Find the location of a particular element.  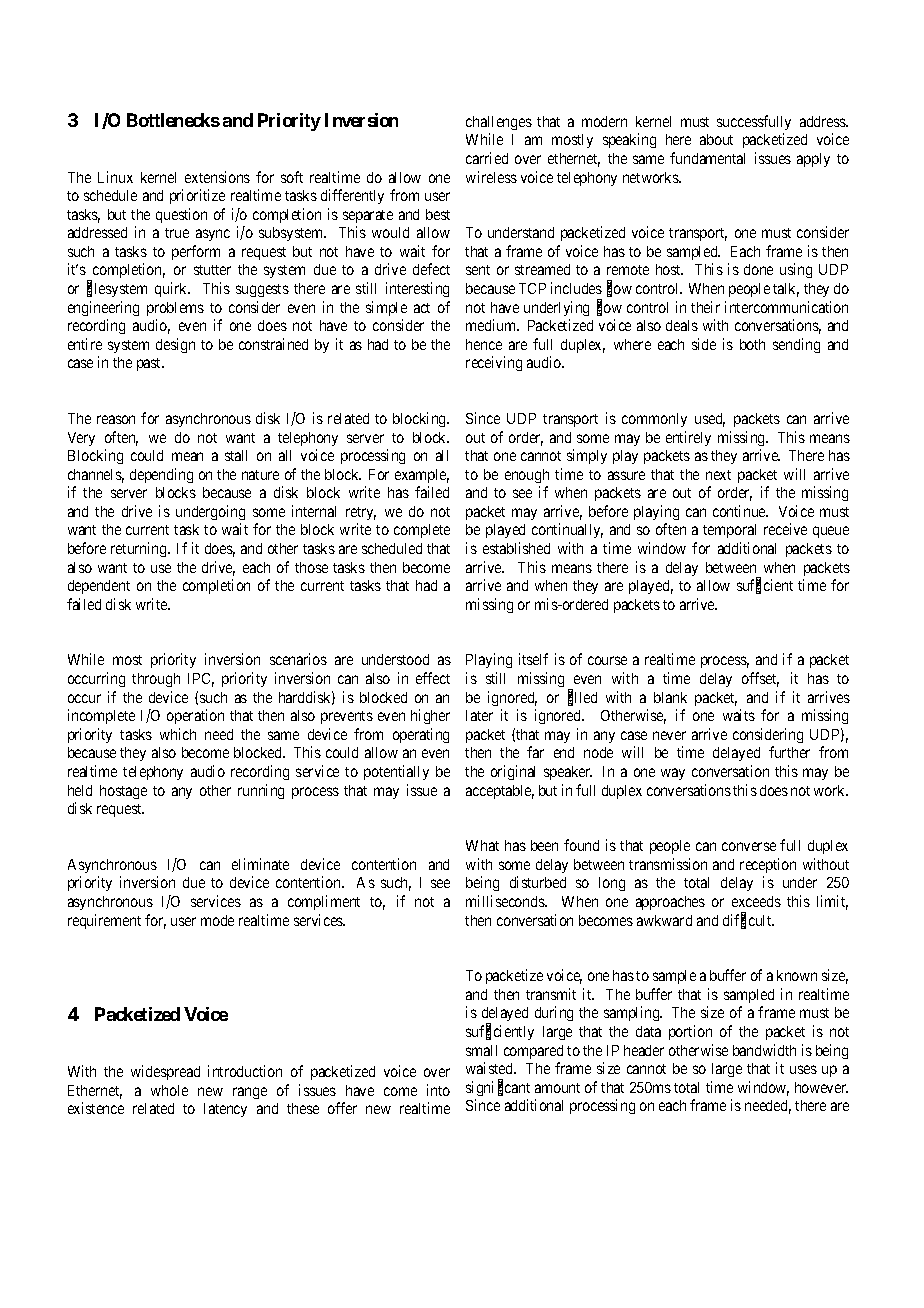

into is located at coordinates (438, 1090).
